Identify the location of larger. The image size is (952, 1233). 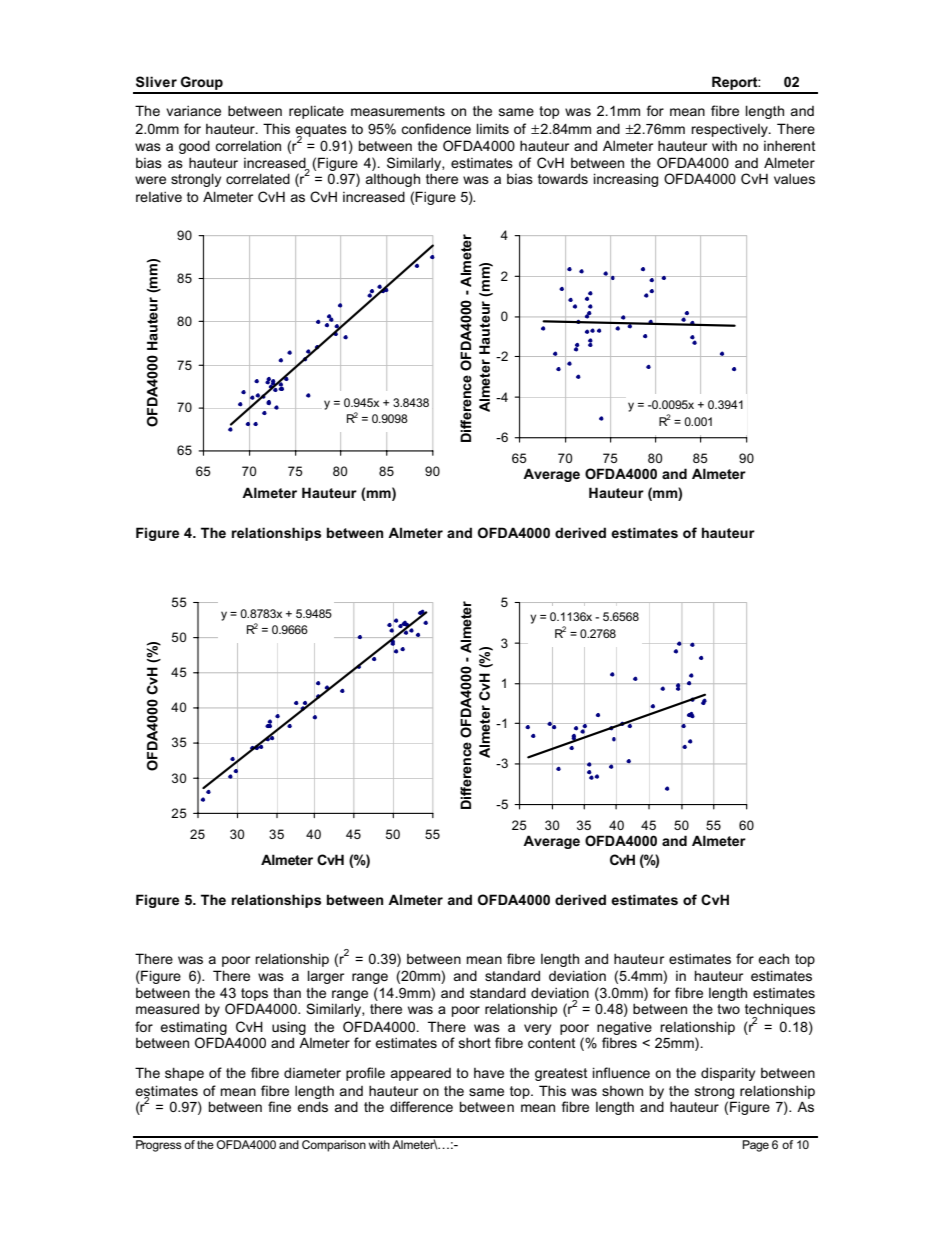
(326, 977).
